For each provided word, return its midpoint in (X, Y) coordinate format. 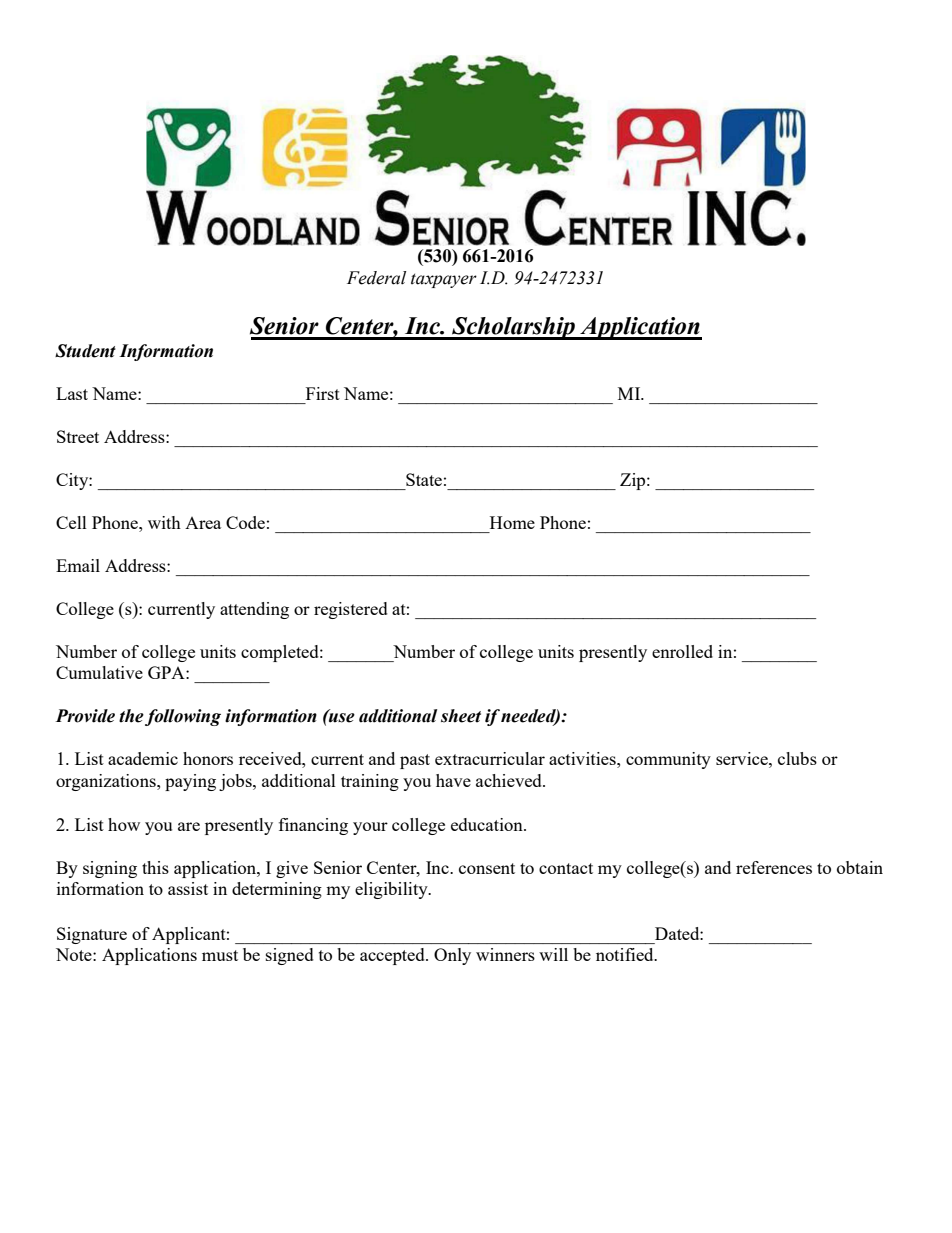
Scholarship (514, 328)
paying (190, 782)
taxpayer (444, 281)
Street (78, 436)
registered (351, 610)
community (668, 760)
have (453, 780)
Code (245, 522)
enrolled (682, 651)
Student (85, 351)
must (220, 955)
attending (254, 610)
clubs (797, 758)
